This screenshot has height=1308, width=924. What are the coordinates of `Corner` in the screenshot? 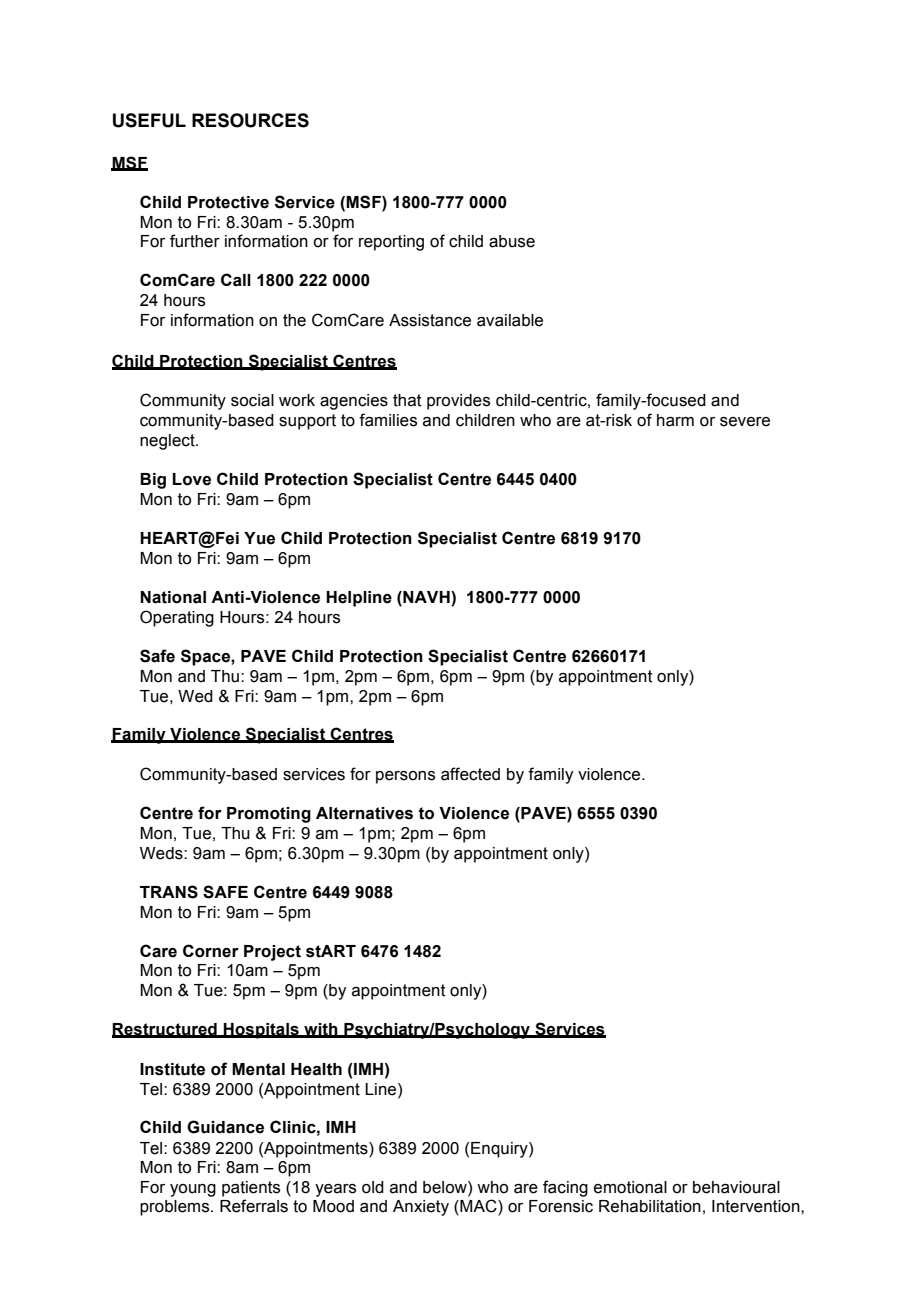 It's located at (211, 951).
